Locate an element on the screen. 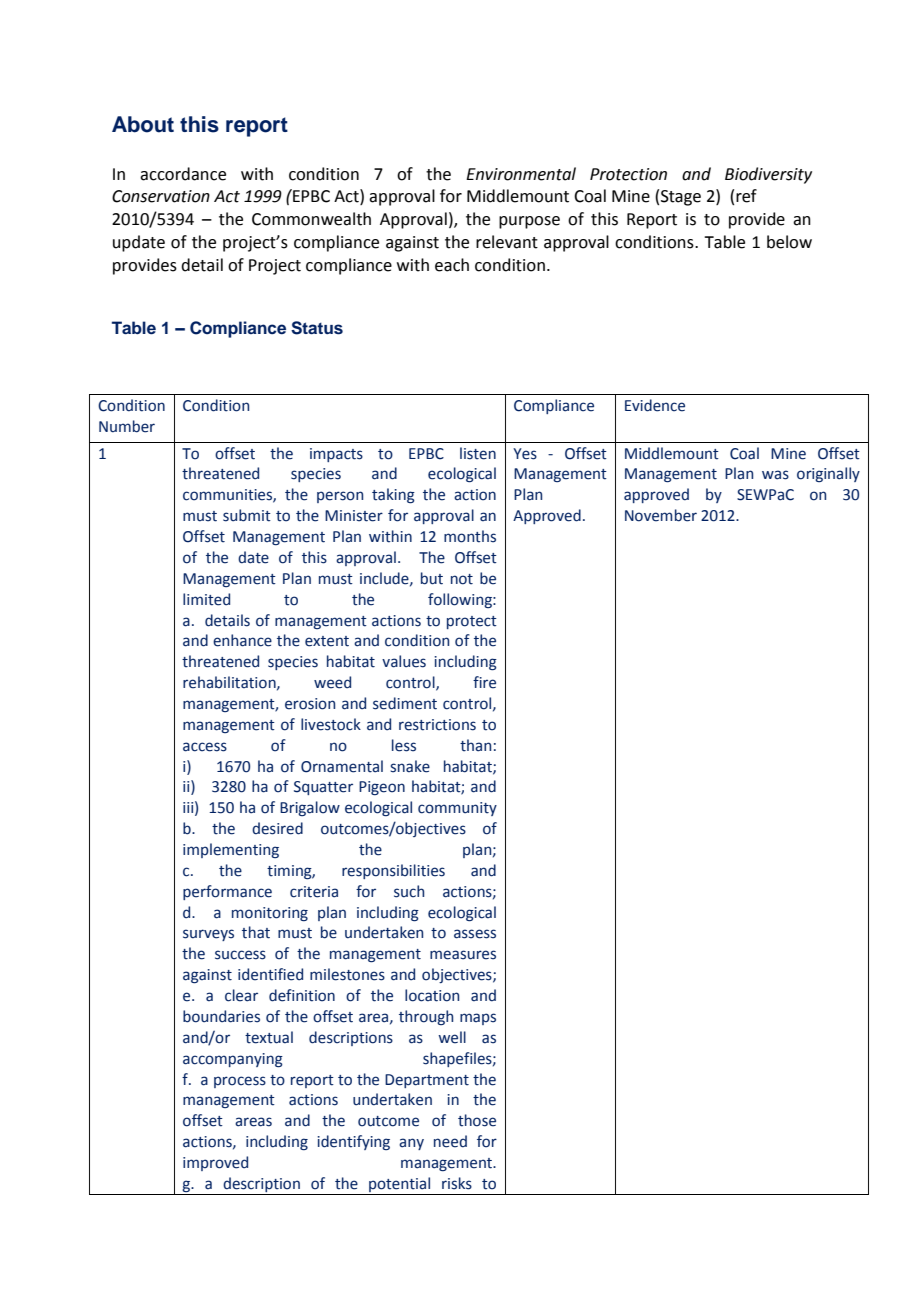 This screenshot has height=1308, width=924. improved is located at coordinates (215, 1163).
